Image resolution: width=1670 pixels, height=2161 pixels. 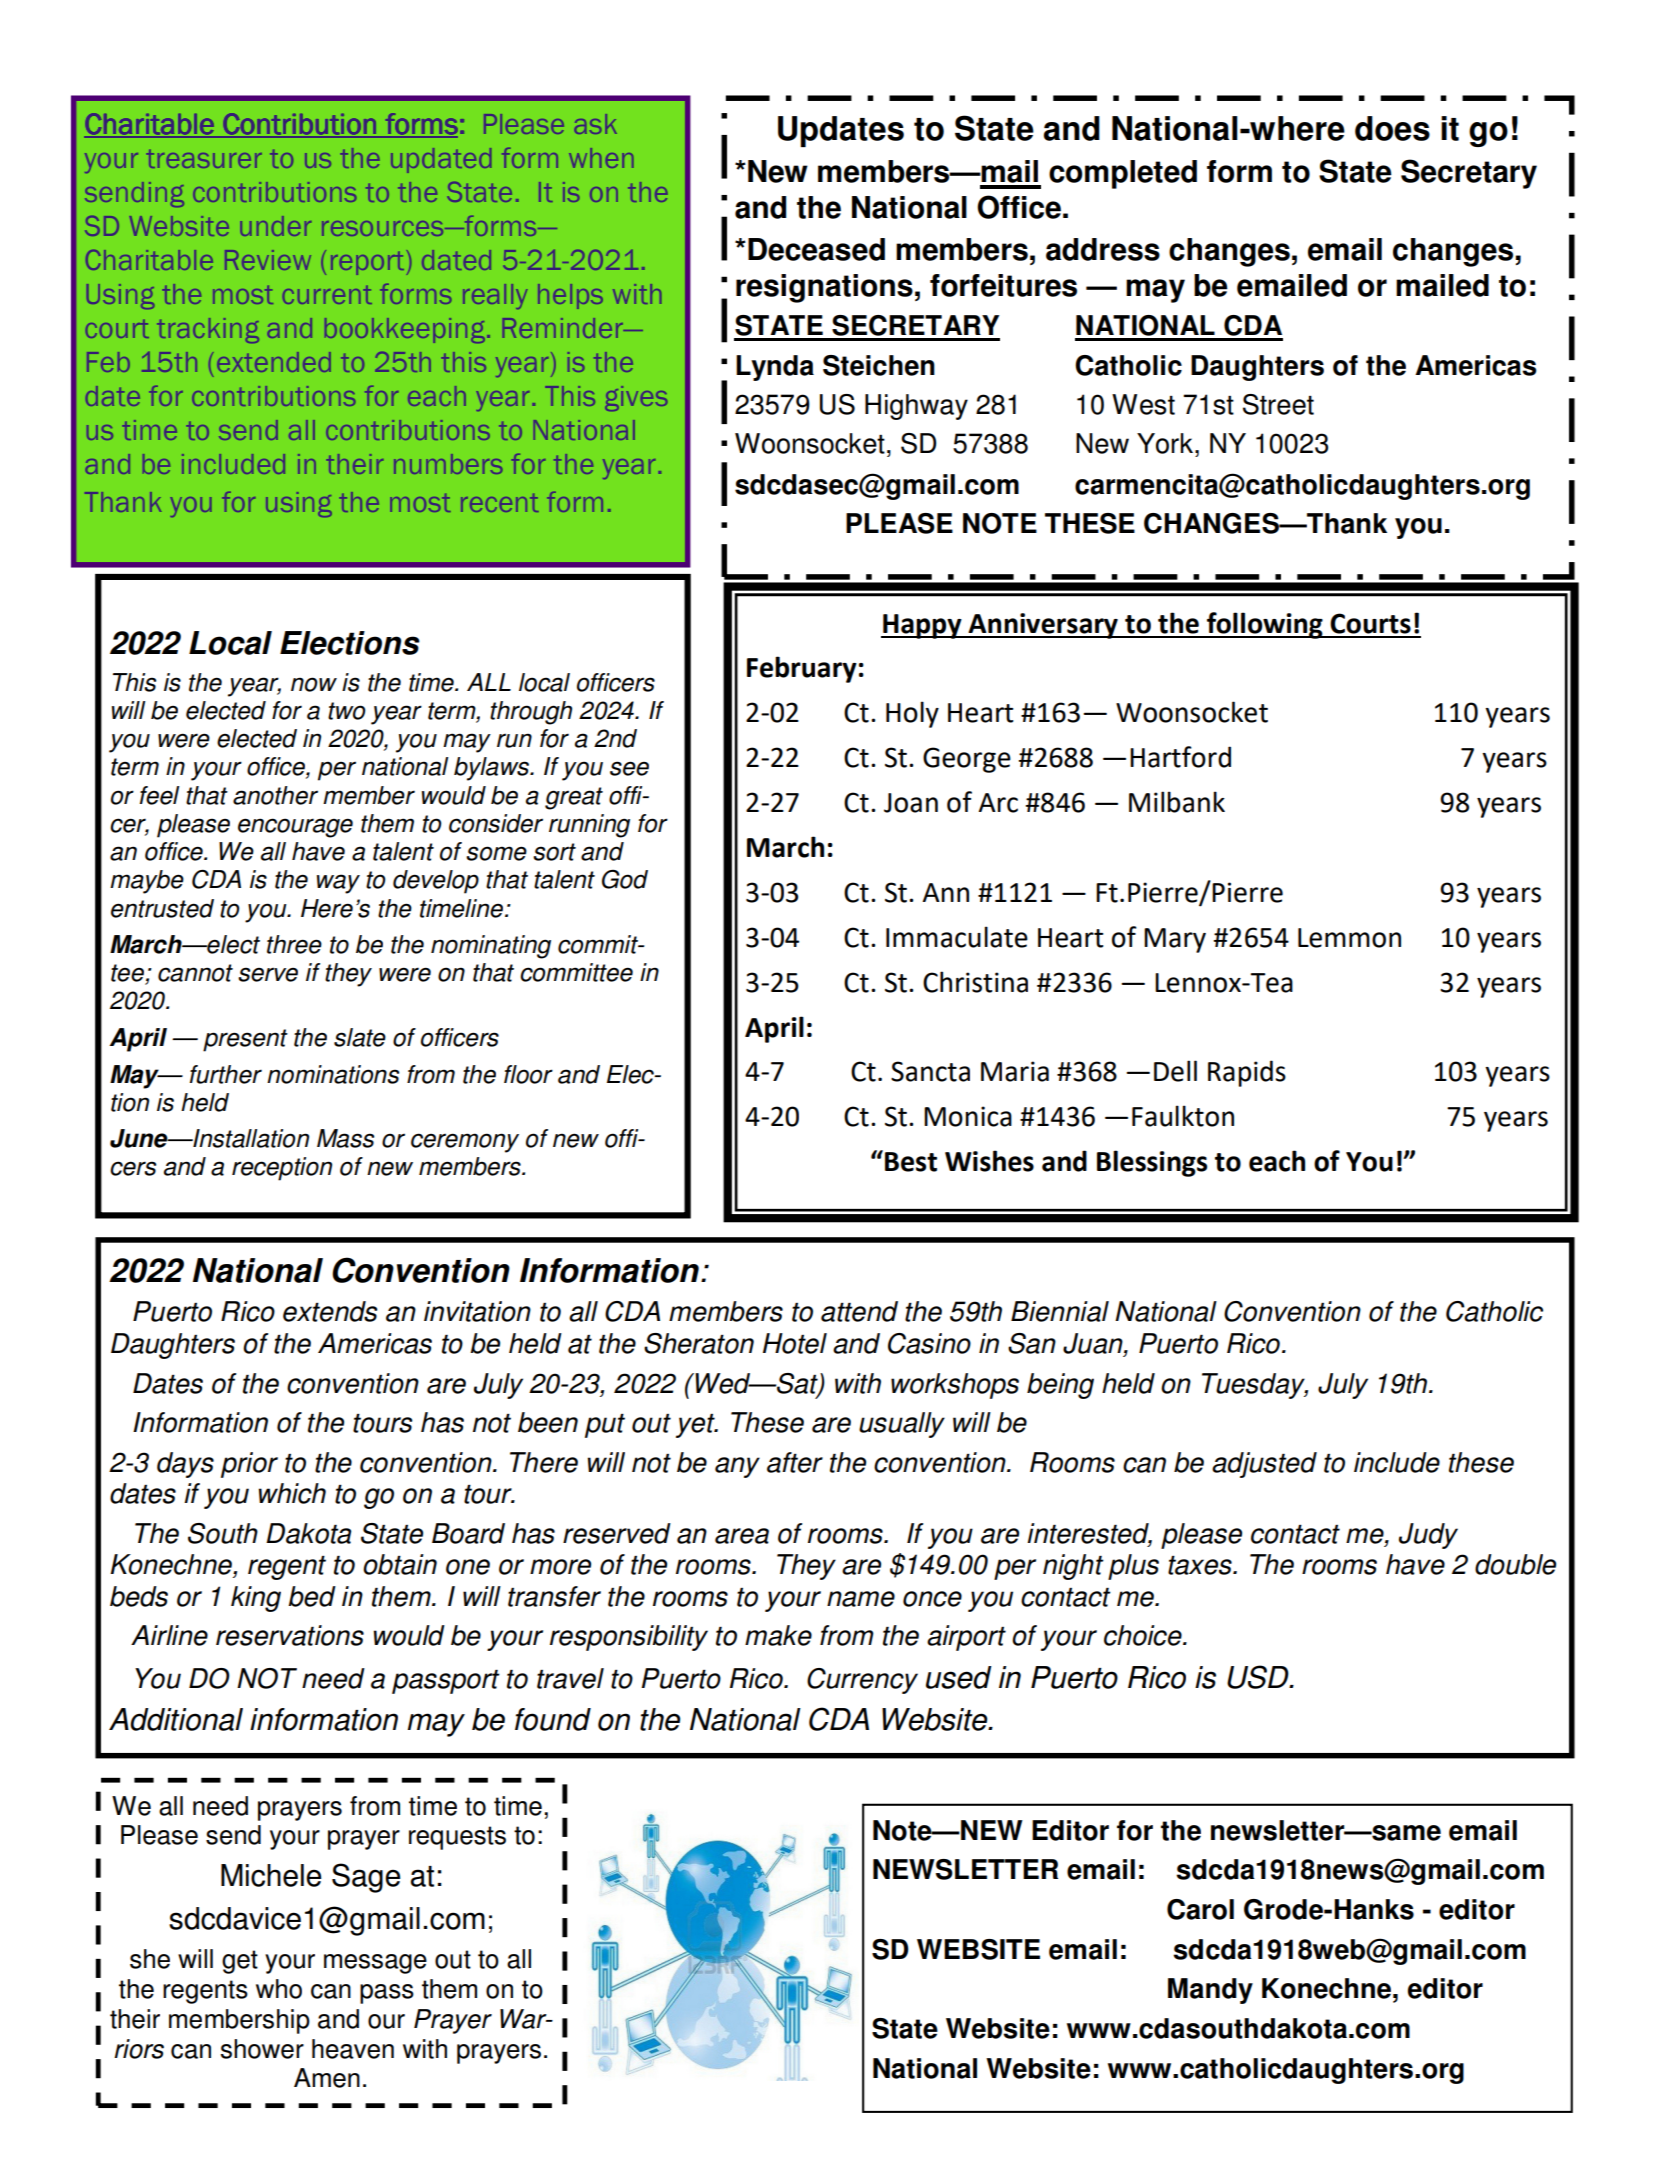 What do you see at coordinates (1210, 1991) in the screenshot?
I see `Mandy` at bounding box center [1210, 1991].
